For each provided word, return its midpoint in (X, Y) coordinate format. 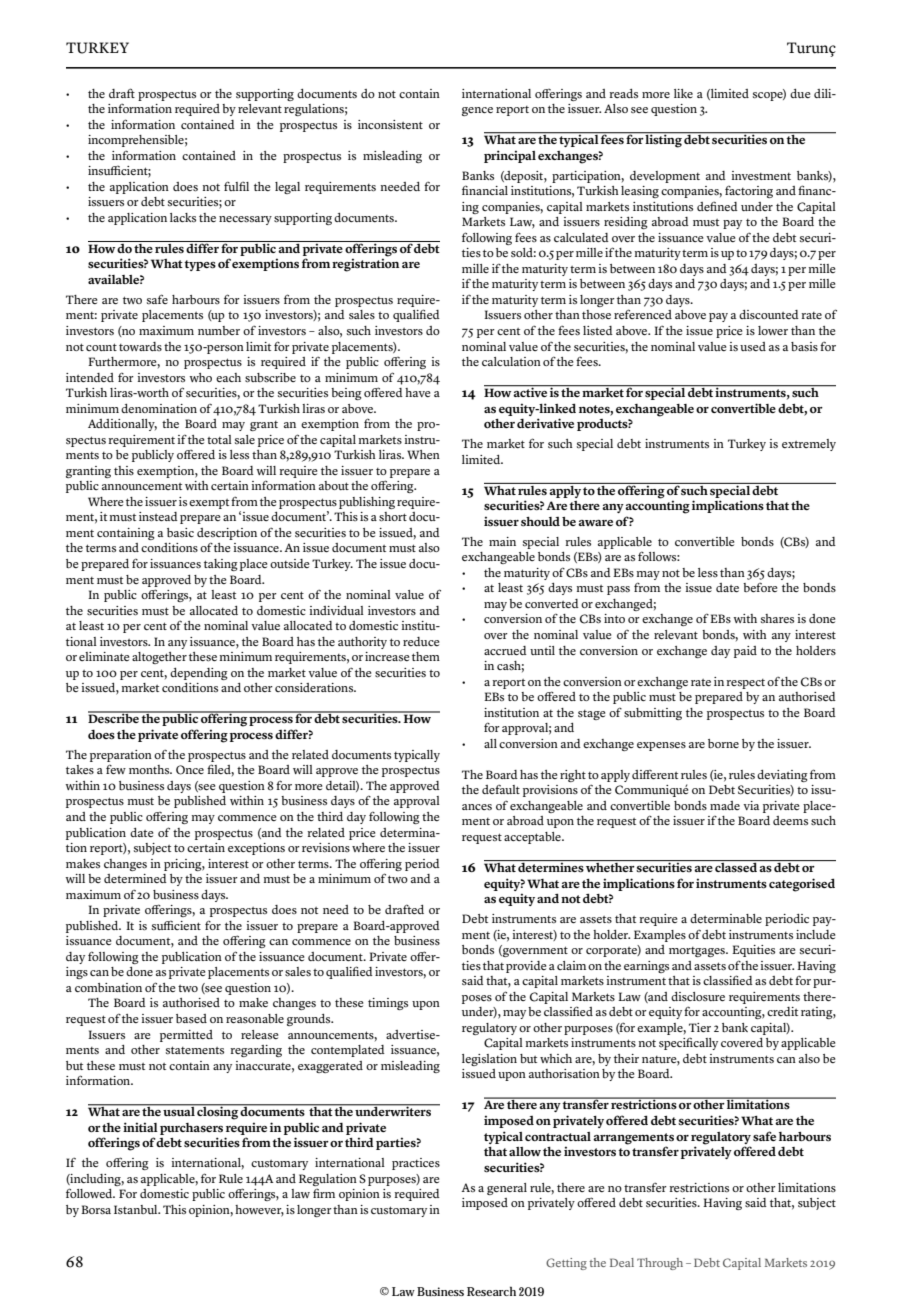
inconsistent (390, 125)
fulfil (236, 186)
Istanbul (137, 1209)
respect (746, 684)
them (426, 656)
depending (199, 674)
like (683, 93)
